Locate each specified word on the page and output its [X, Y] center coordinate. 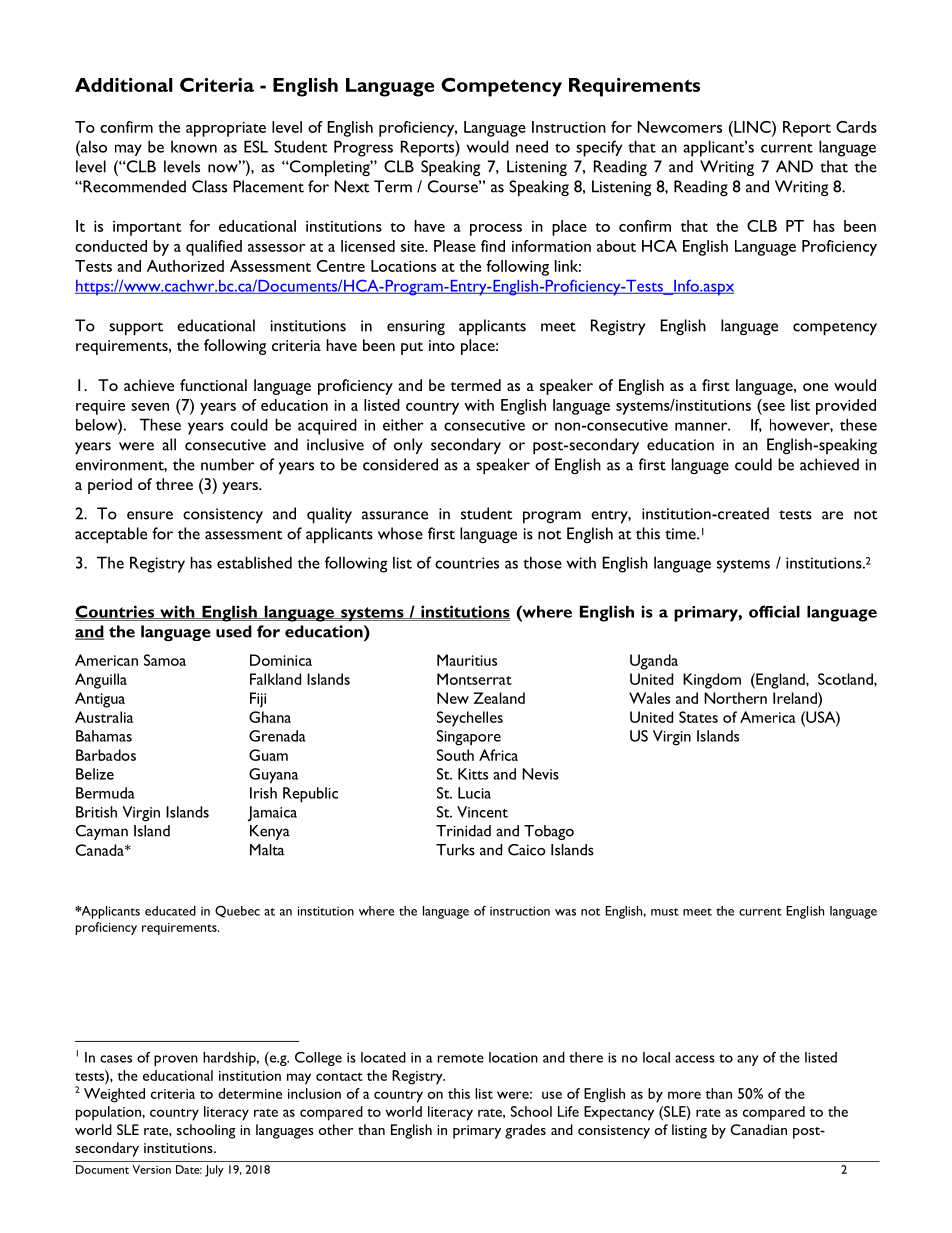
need [532, 146]
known [194, 147]
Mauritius [467, 660]
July [214, 1171]
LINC [752, 127]
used [234, 631]
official [774, 611]
